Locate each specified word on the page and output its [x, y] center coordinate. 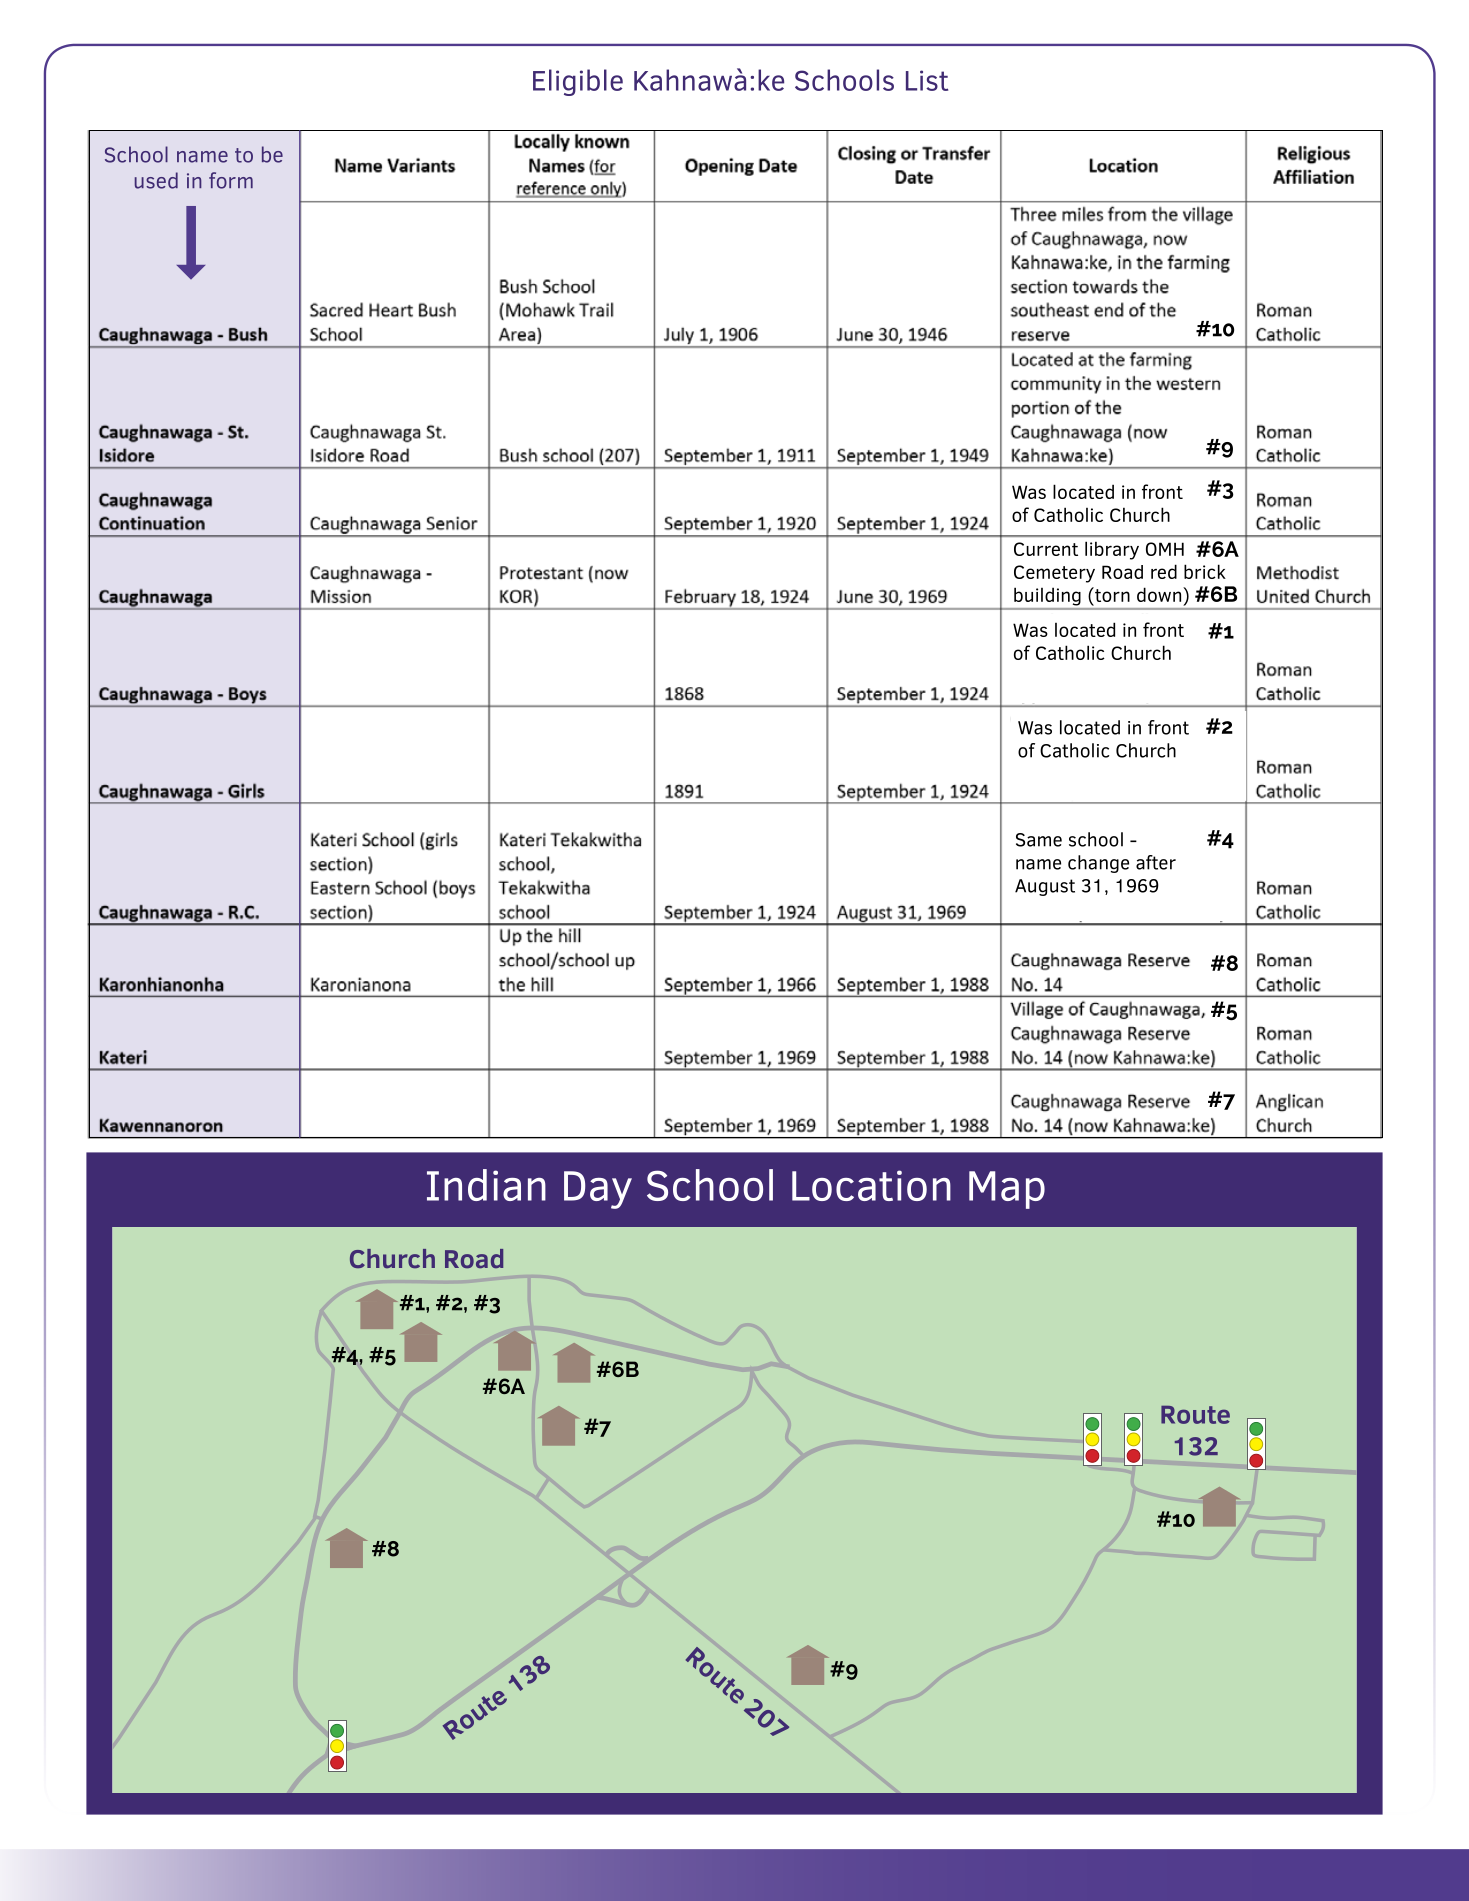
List [927, 80]
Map [1007, 1190]
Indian [486, 1185]
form [231, 180]
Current [1046, 549]
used [156, 180]
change [1098, 864]
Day [598, 1190]
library [1112, 550]
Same [1039, 840]
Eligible [578, 82]
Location [871, 1185]
